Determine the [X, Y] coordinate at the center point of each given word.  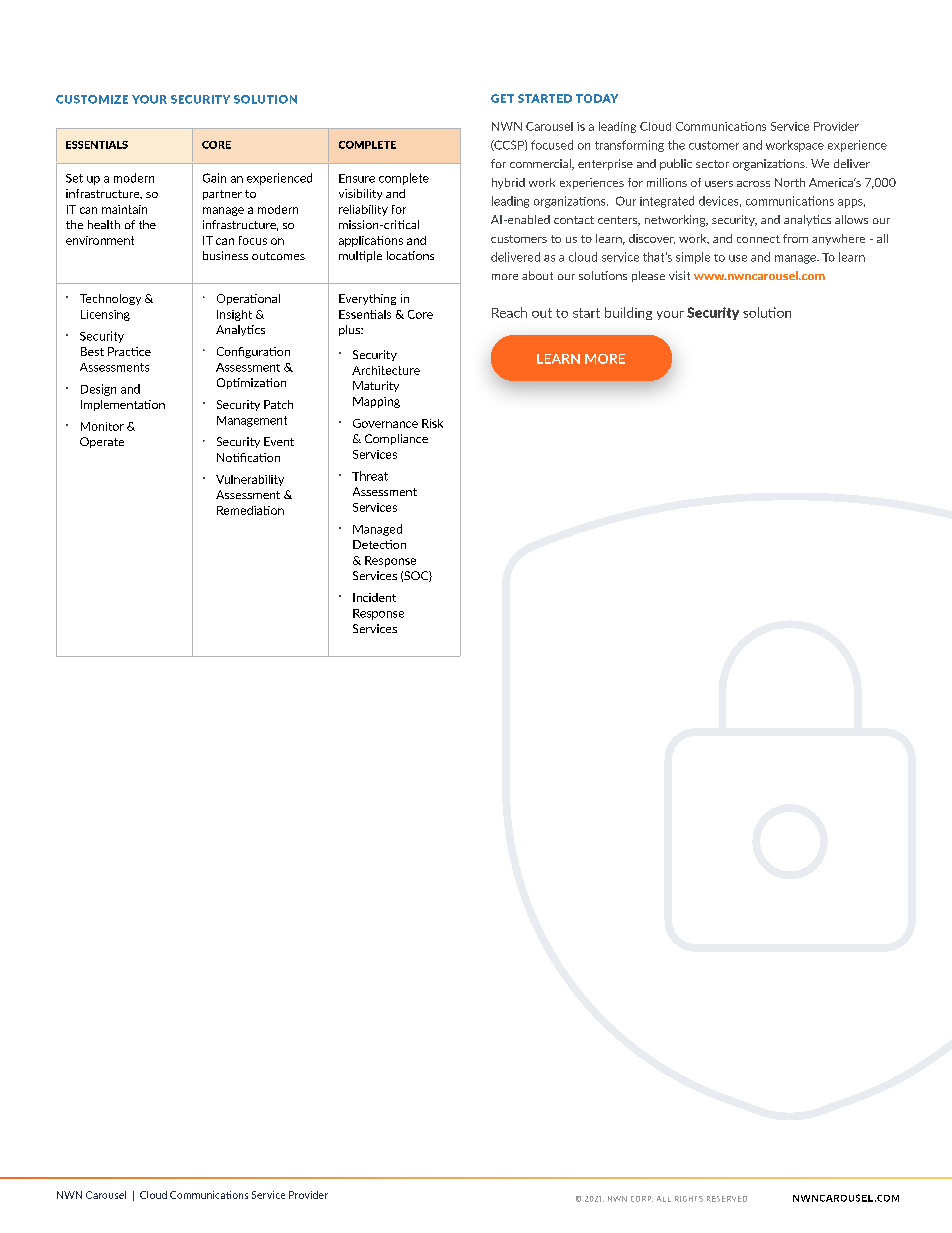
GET [502, 98]
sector [712, 164]
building [628, 313]
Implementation [123, 405]
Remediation [250, 510]
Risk [432, 423]
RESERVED [727, 1199]
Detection [379, 544]
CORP [642, 1199]
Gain [214, 178]
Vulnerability [250, 480]
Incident [374, 597]
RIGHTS [689, 1199]
